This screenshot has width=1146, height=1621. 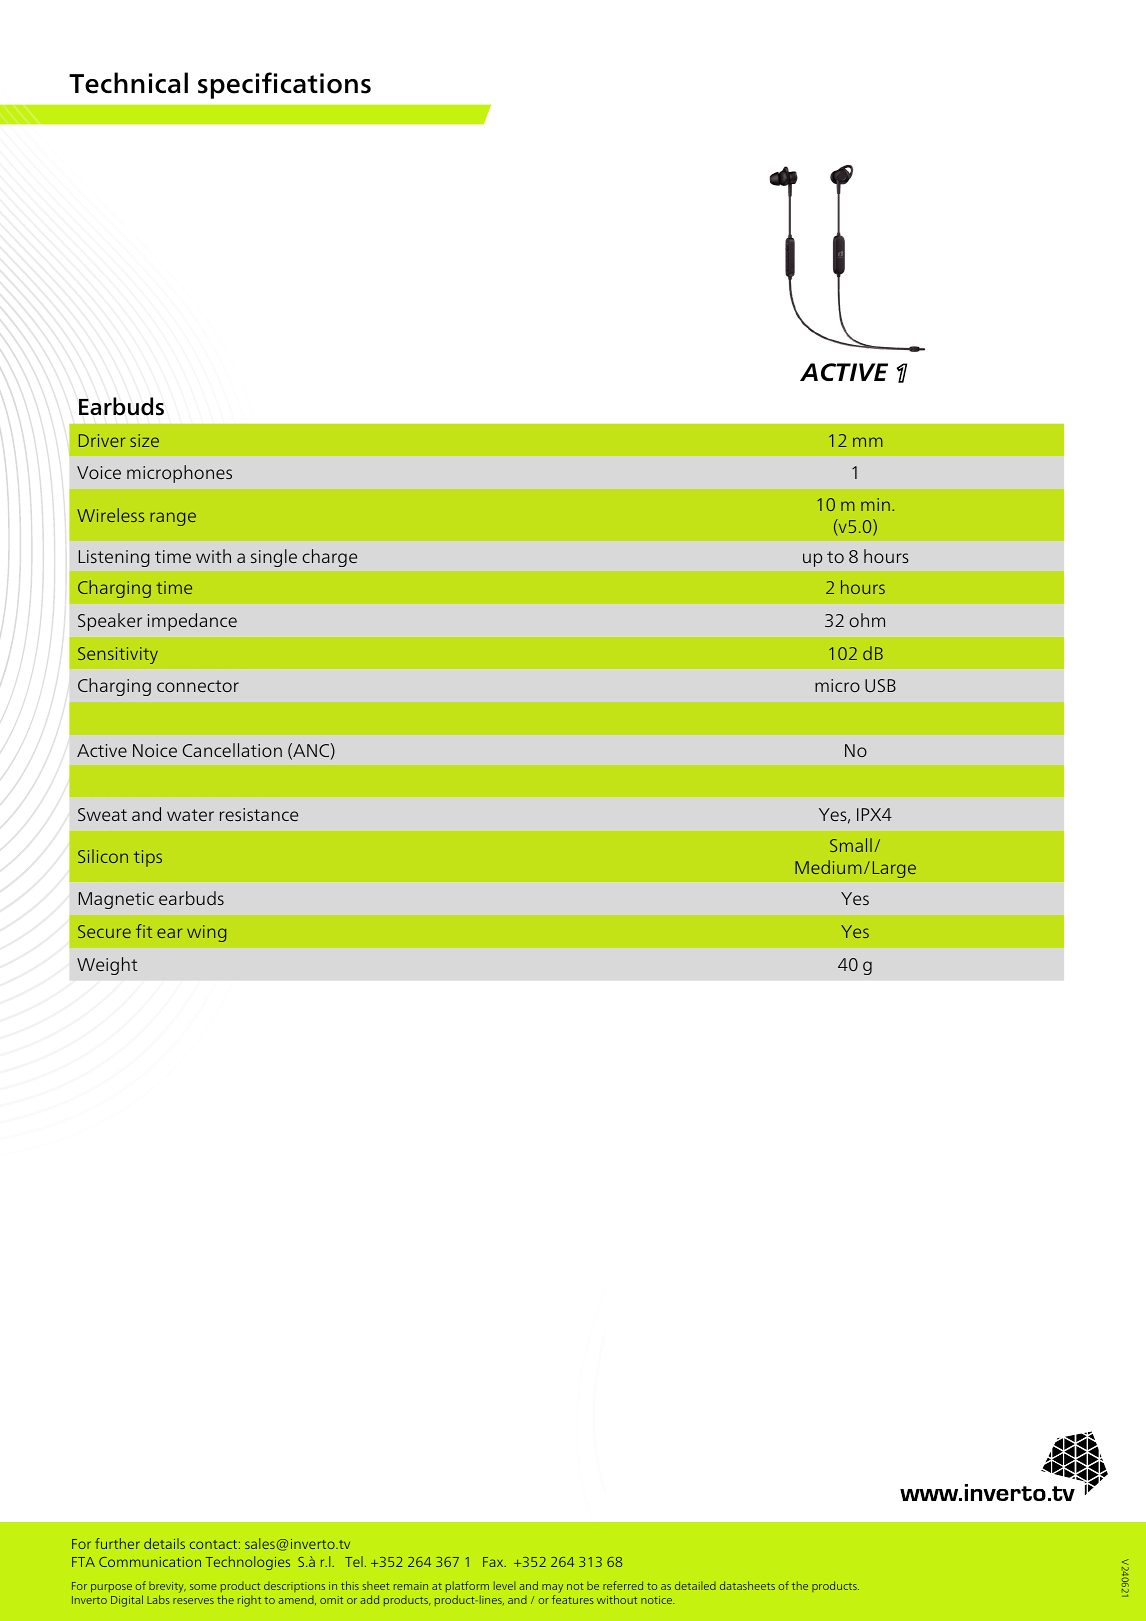 What do you see at coordinates (284, 85) in the screenshot?
I see `specifications` at bounding box center [284, 85].
